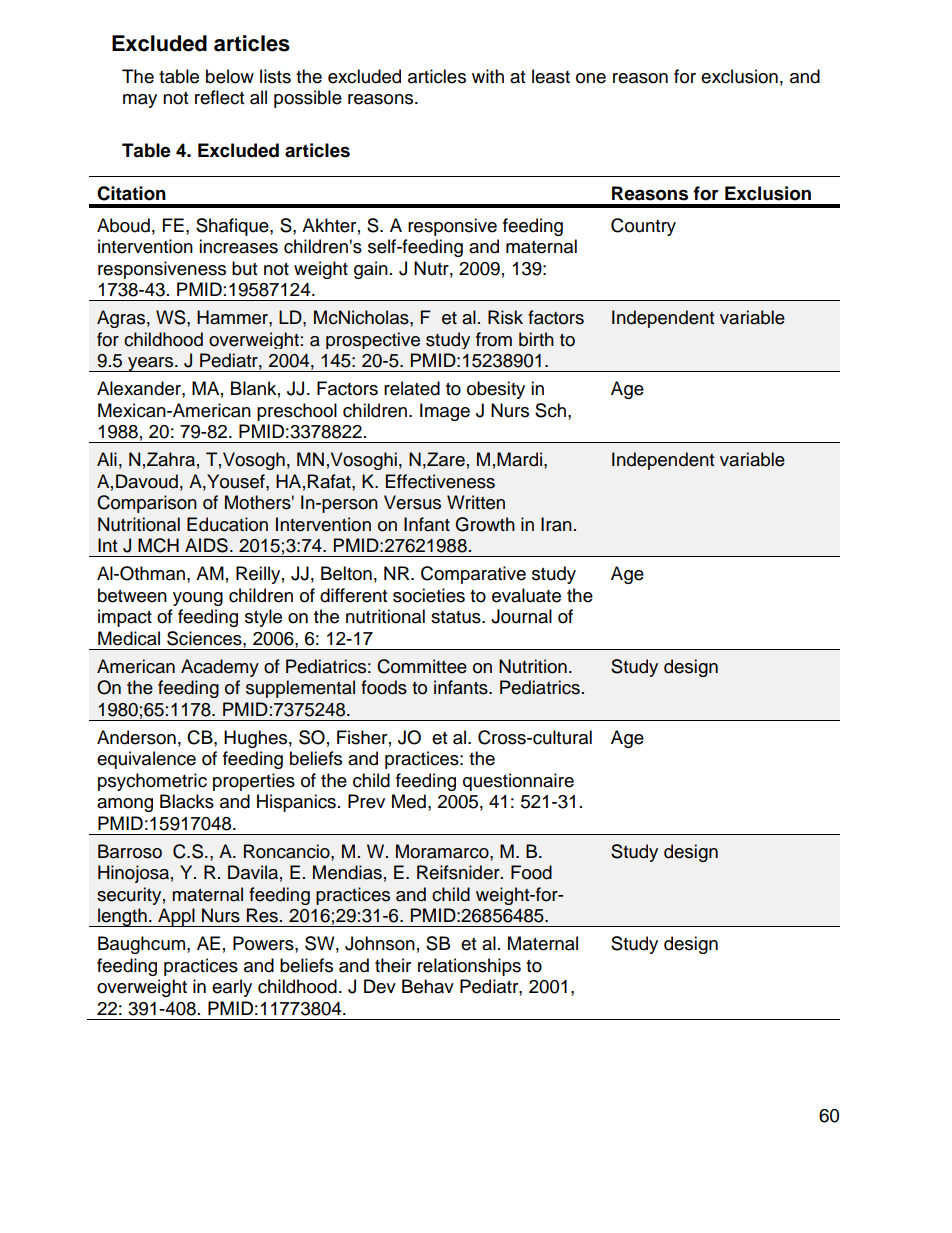 This document has width=952, height=1233. Describe the element at coordinates (412, 388) in the document. I see `related` at that location.
